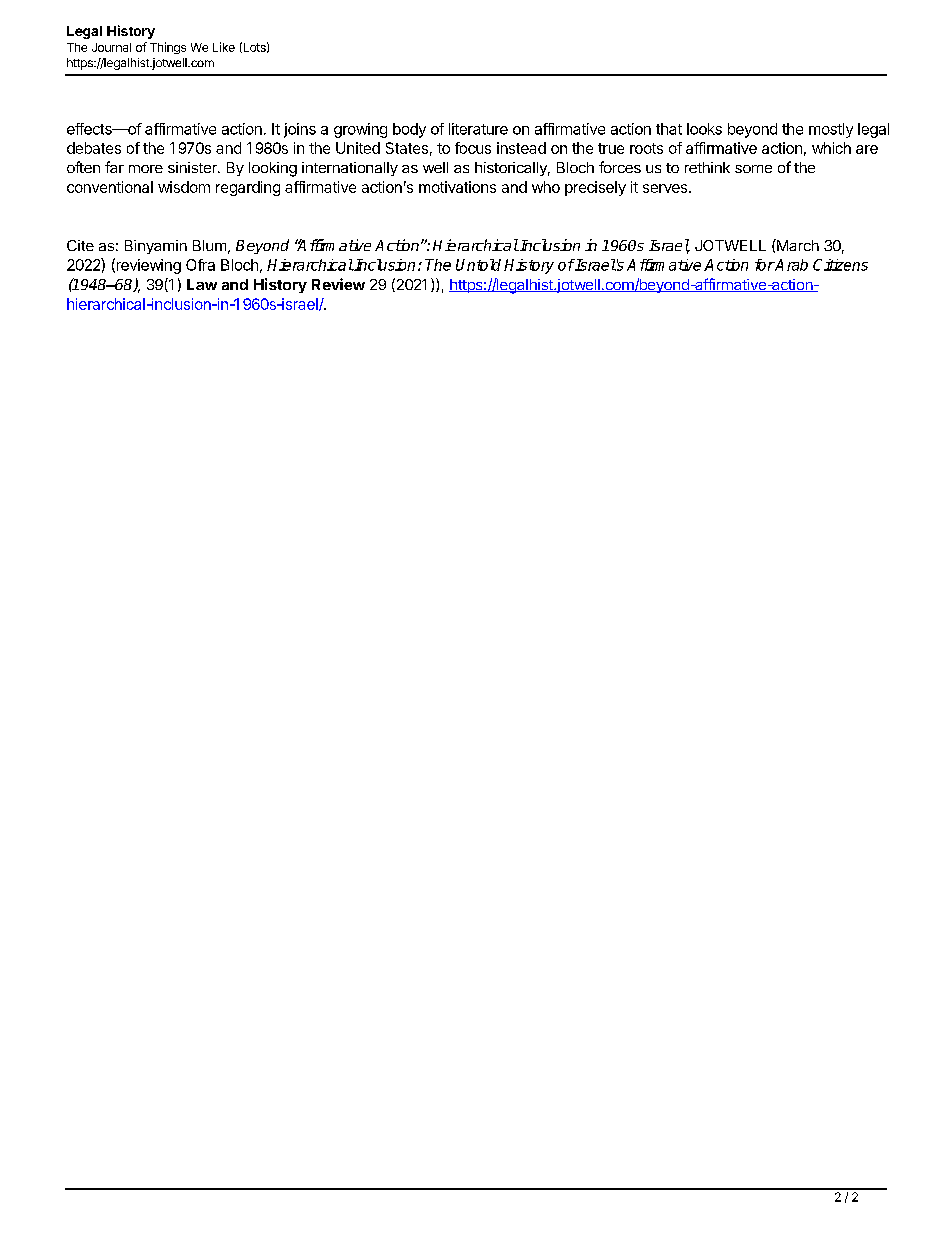 This page has width=952, height=1233. I want to click on March, so click(797, 245).
